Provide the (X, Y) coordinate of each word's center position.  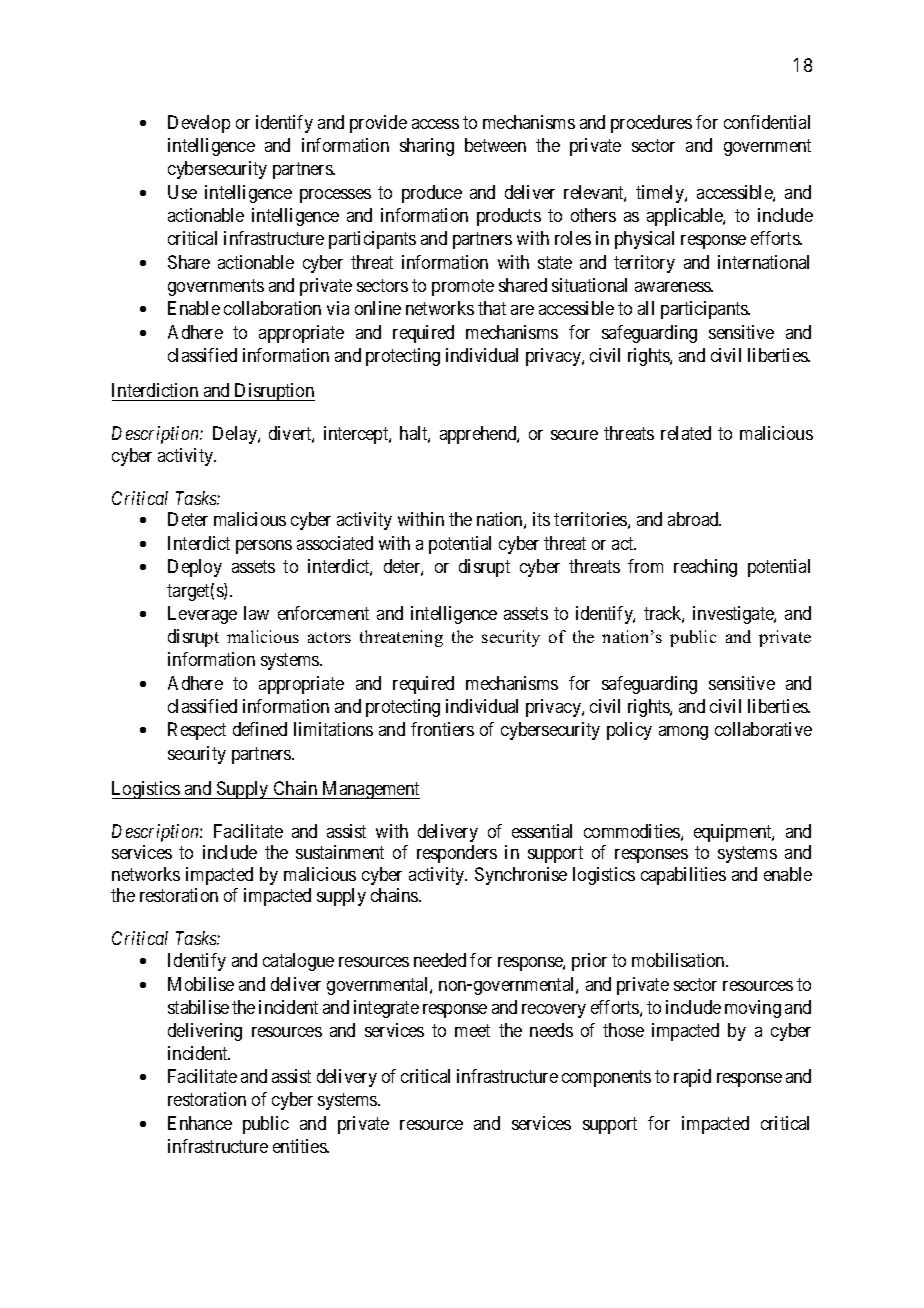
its (541, 519)
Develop (199, 124)
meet (472, 1030)
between (495, 145)
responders (457, 854)
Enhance (200, 1123)
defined (260, 729)
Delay (236, 435)
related (686, 433)
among (683, 733)
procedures (651, 124)
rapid (692, 1078)
